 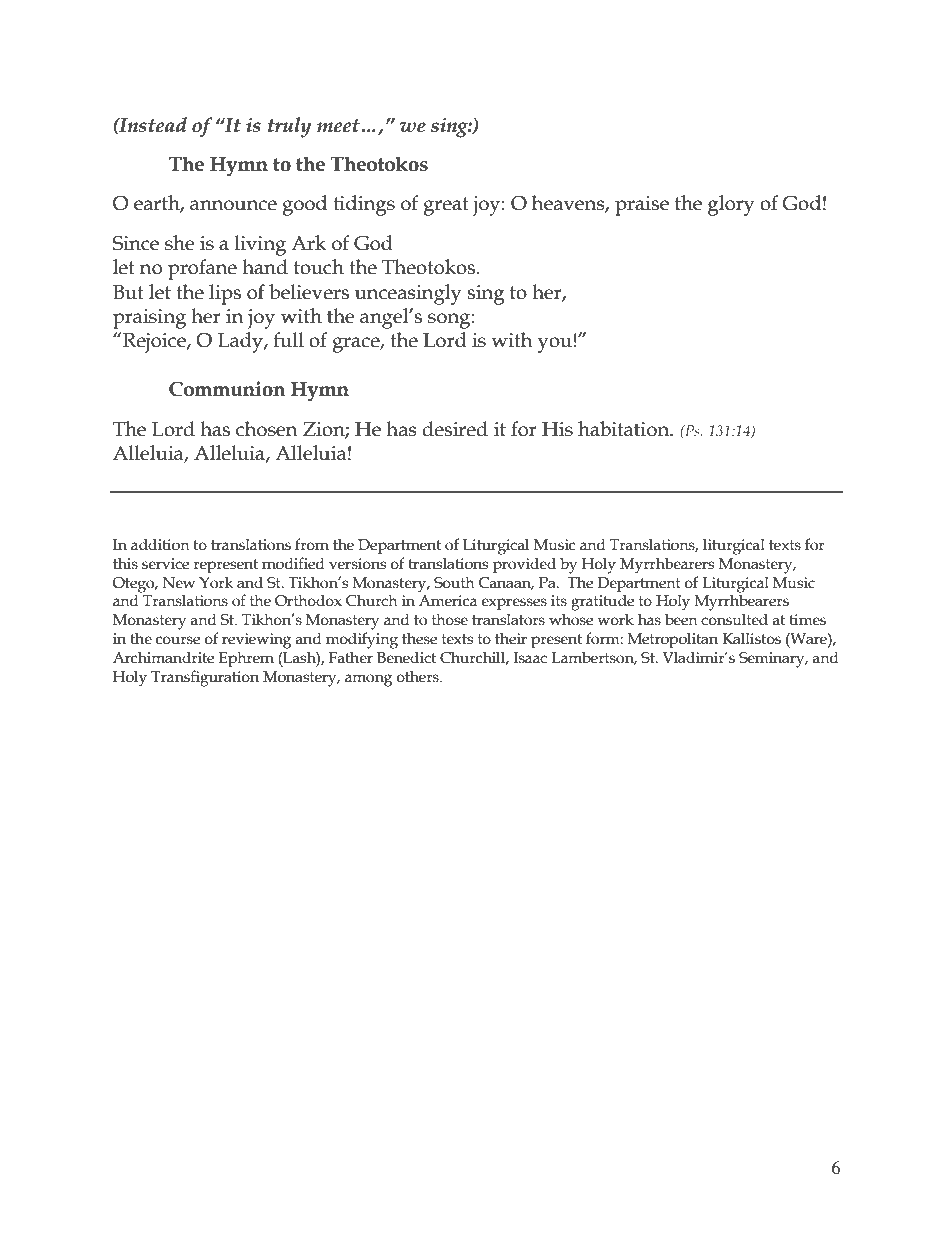 What do you see at coordinates (524, 565) in the screenshot?
I see `provided` at bounding box center [524, 565].
